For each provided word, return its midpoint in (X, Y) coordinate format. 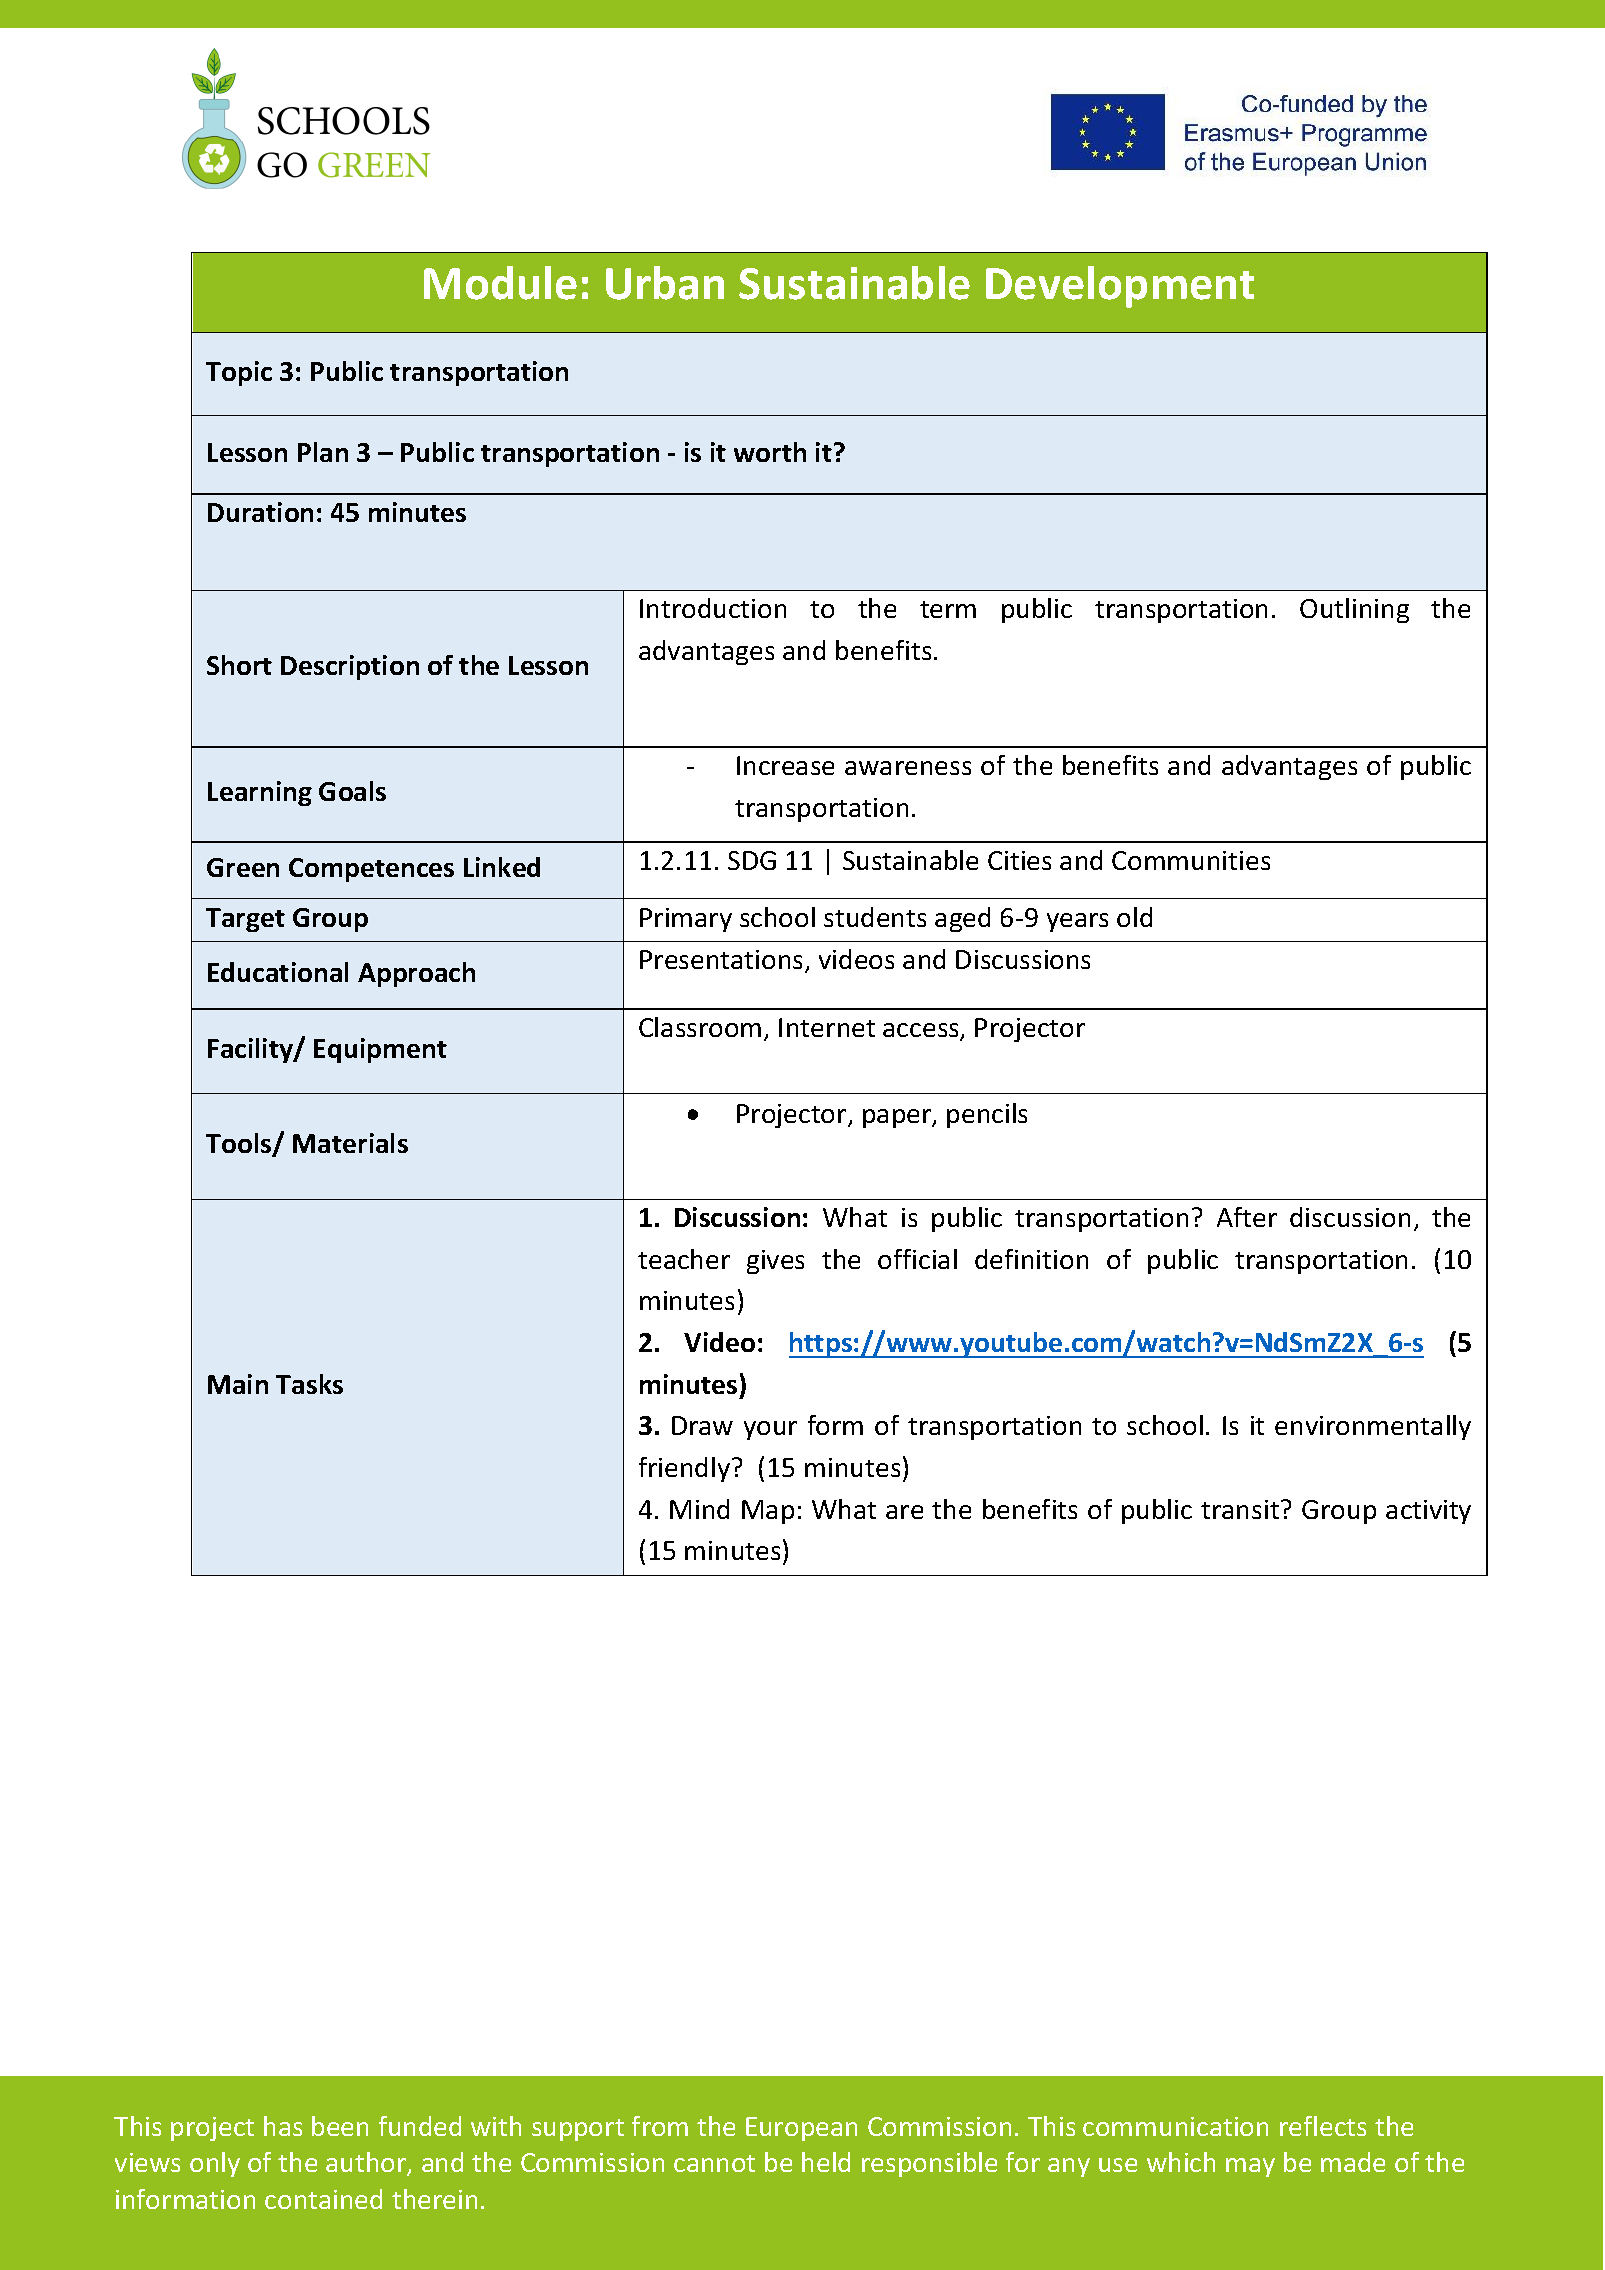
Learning (260, 793)
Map (768, 1512)
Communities (1191, 860)
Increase (785, 765)
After (1247, 1217)
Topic (239, 373)
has (283, 2126)
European (801, 2129)
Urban (665, 283)
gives (775, 1262)
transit (1241, 1509)
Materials (350, 1143)
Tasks (309, 1384)
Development (1120, 287)
